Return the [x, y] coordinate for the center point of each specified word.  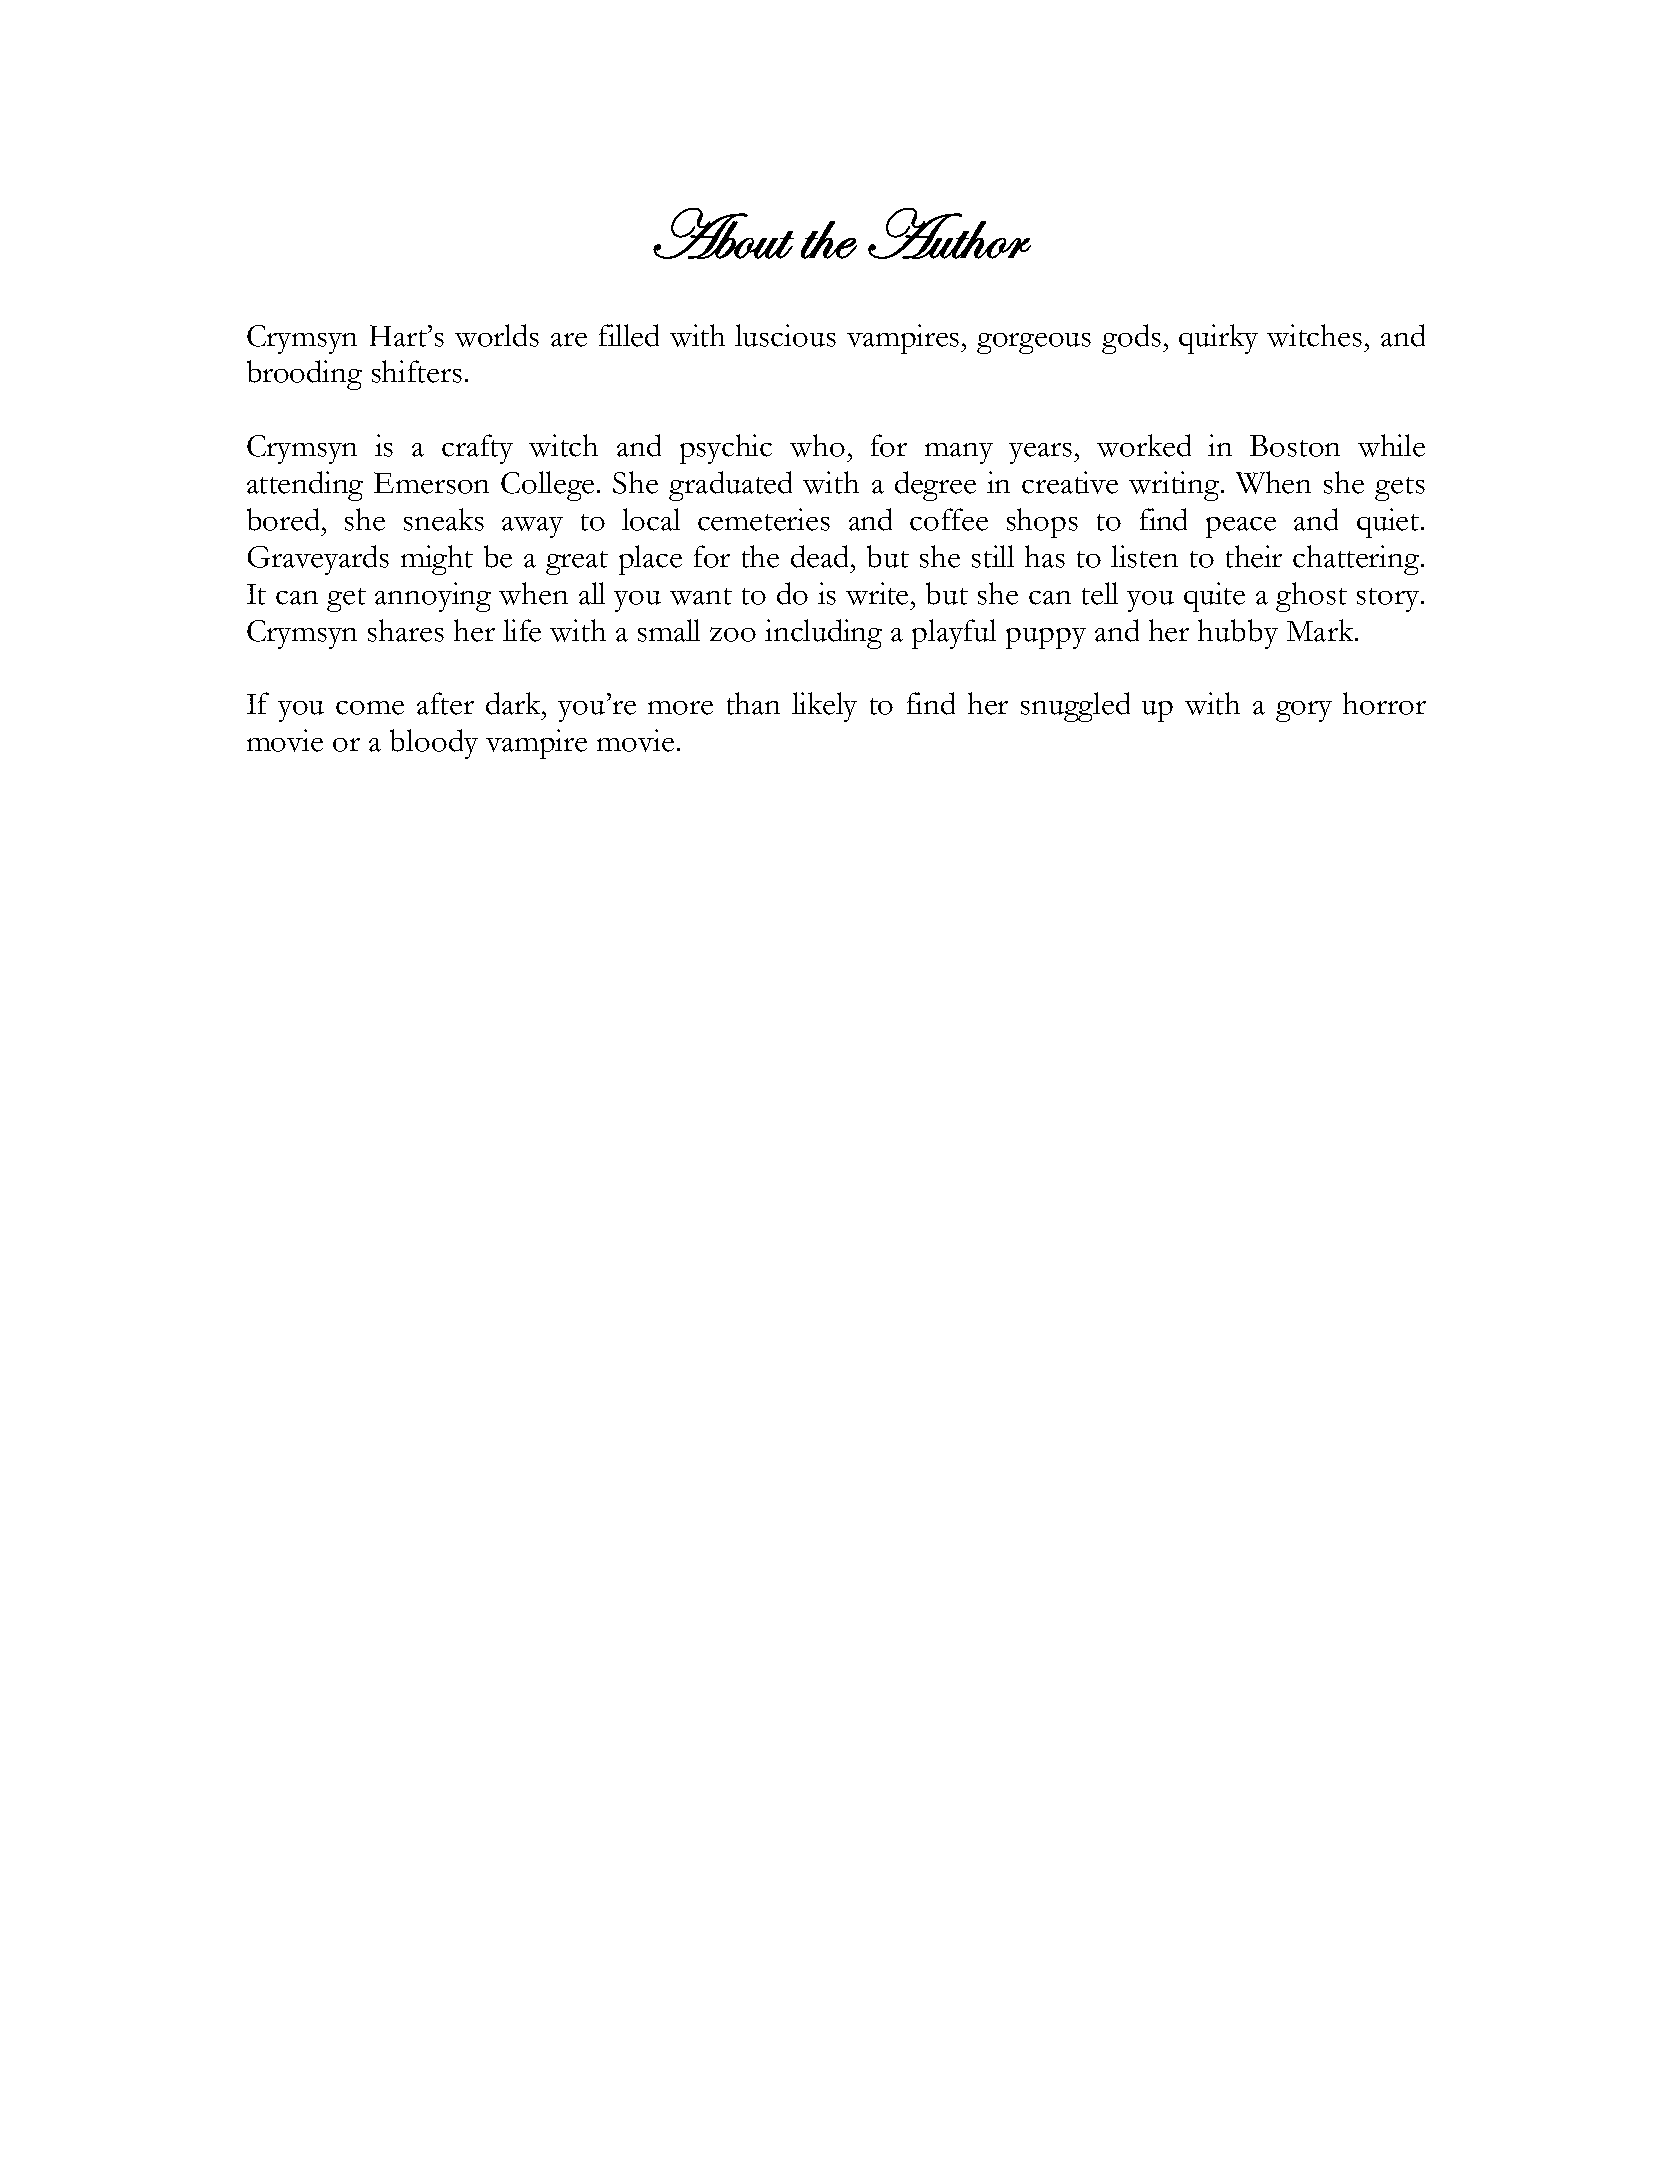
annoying [433, 597]
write [879, 593]
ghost [1311, 597]
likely [824, 707]
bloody [434, 744]
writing [1175, 486]
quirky [1218, 339]
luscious [785, 335]
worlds [497, 335]
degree [935, 486]
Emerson [431, 483]
